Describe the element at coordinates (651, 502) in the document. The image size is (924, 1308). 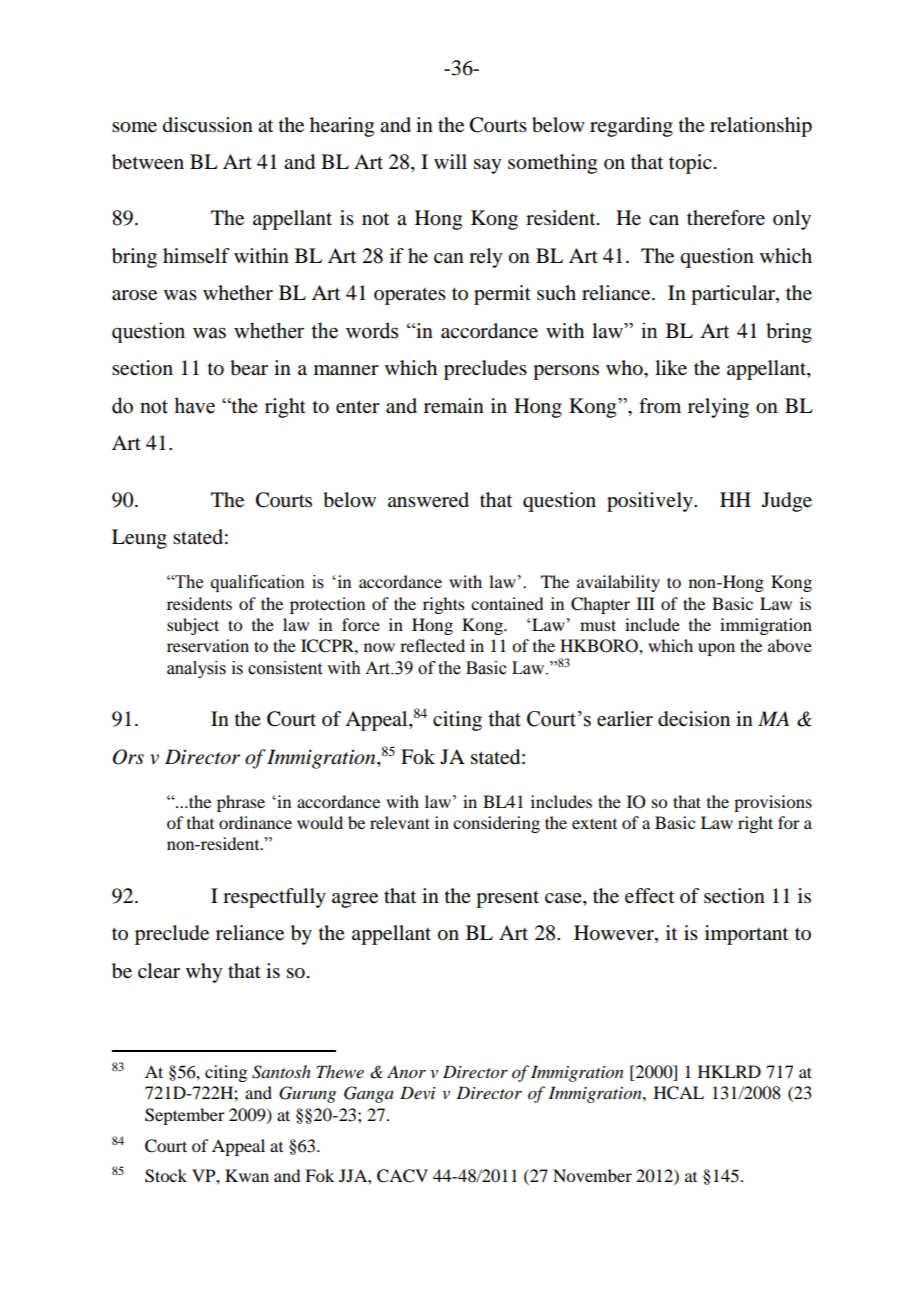
I see `positively` at that location.
